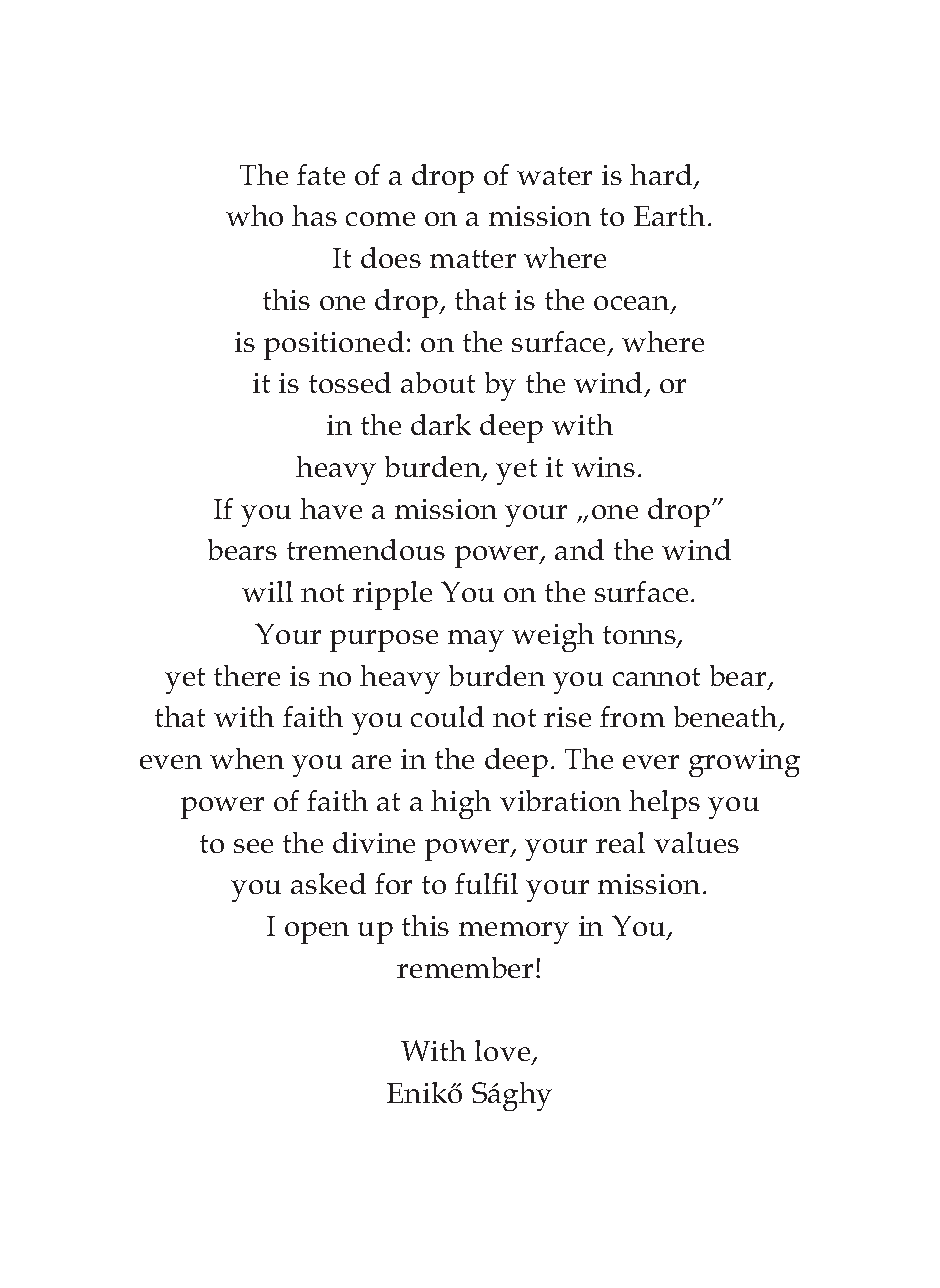  What do you see at coordinates (461, 804) in the document?
I see `high` at bounding box center [461, 804].
